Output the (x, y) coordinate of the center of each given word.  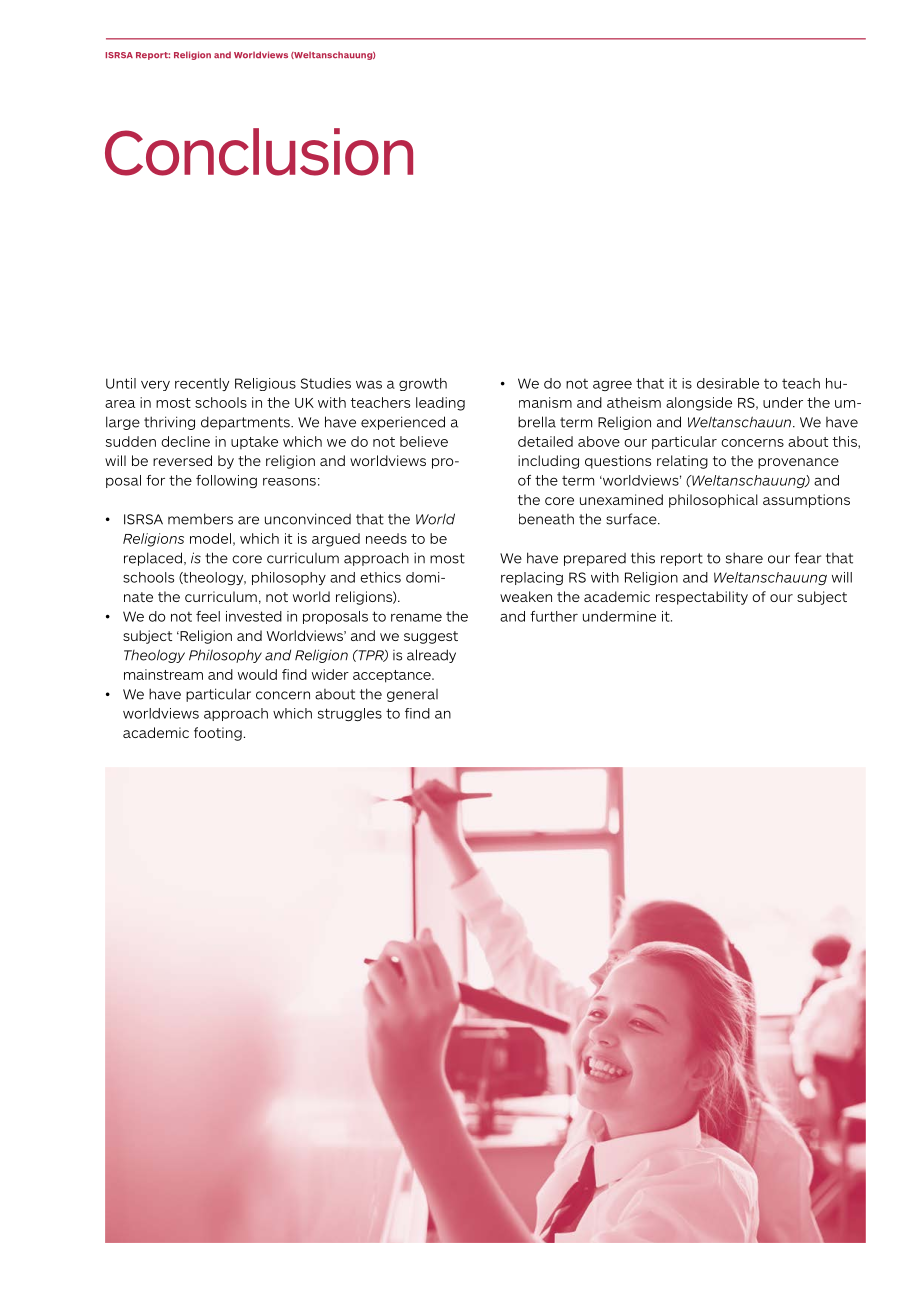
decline (185, 441)
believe (424, 441)
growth (423, 384)
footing (218, 734)
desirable (728, 383)
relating (682, 462)
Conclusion (259, 152)
